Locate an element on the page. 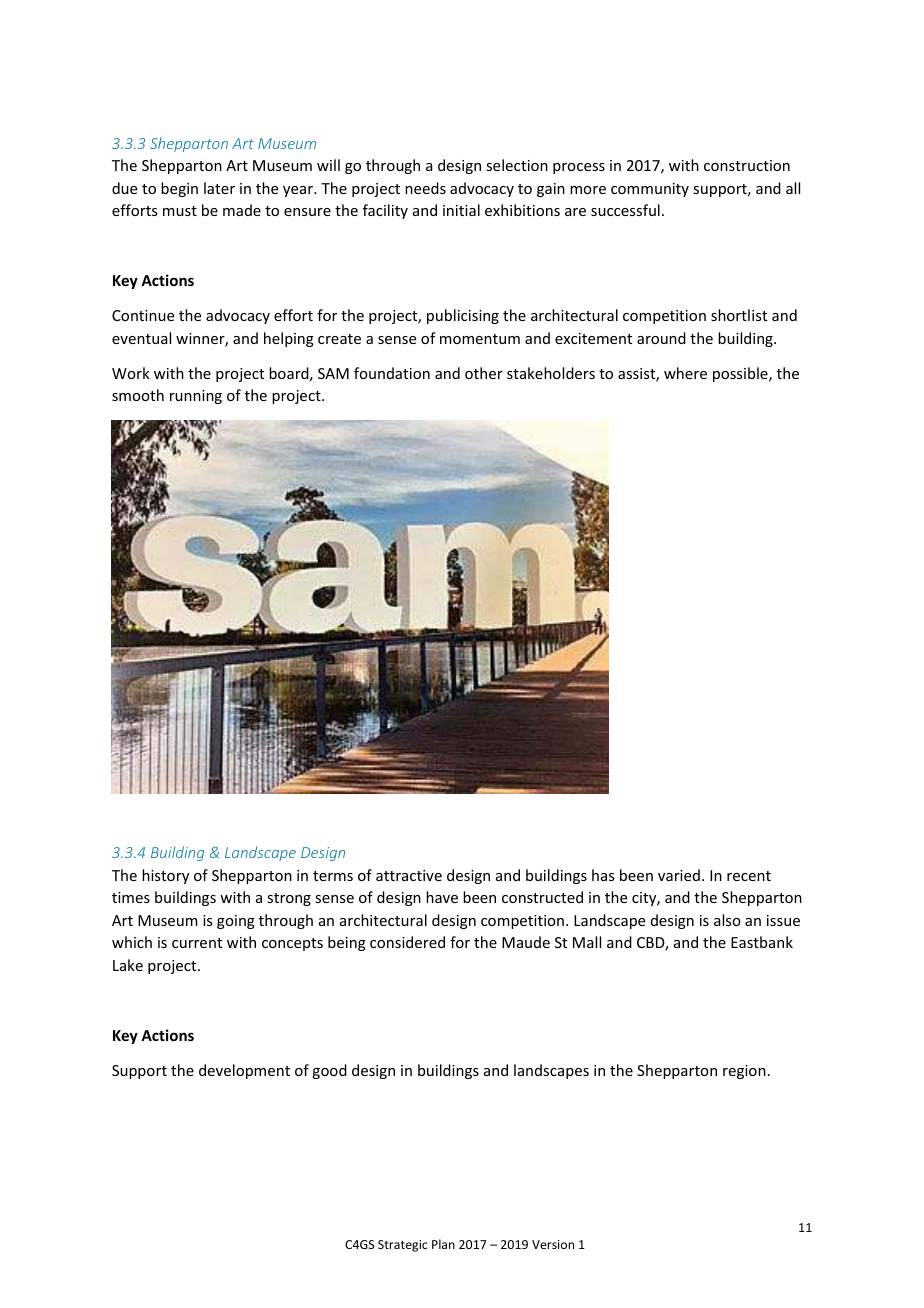  later is located at coordinates (219, 188).
